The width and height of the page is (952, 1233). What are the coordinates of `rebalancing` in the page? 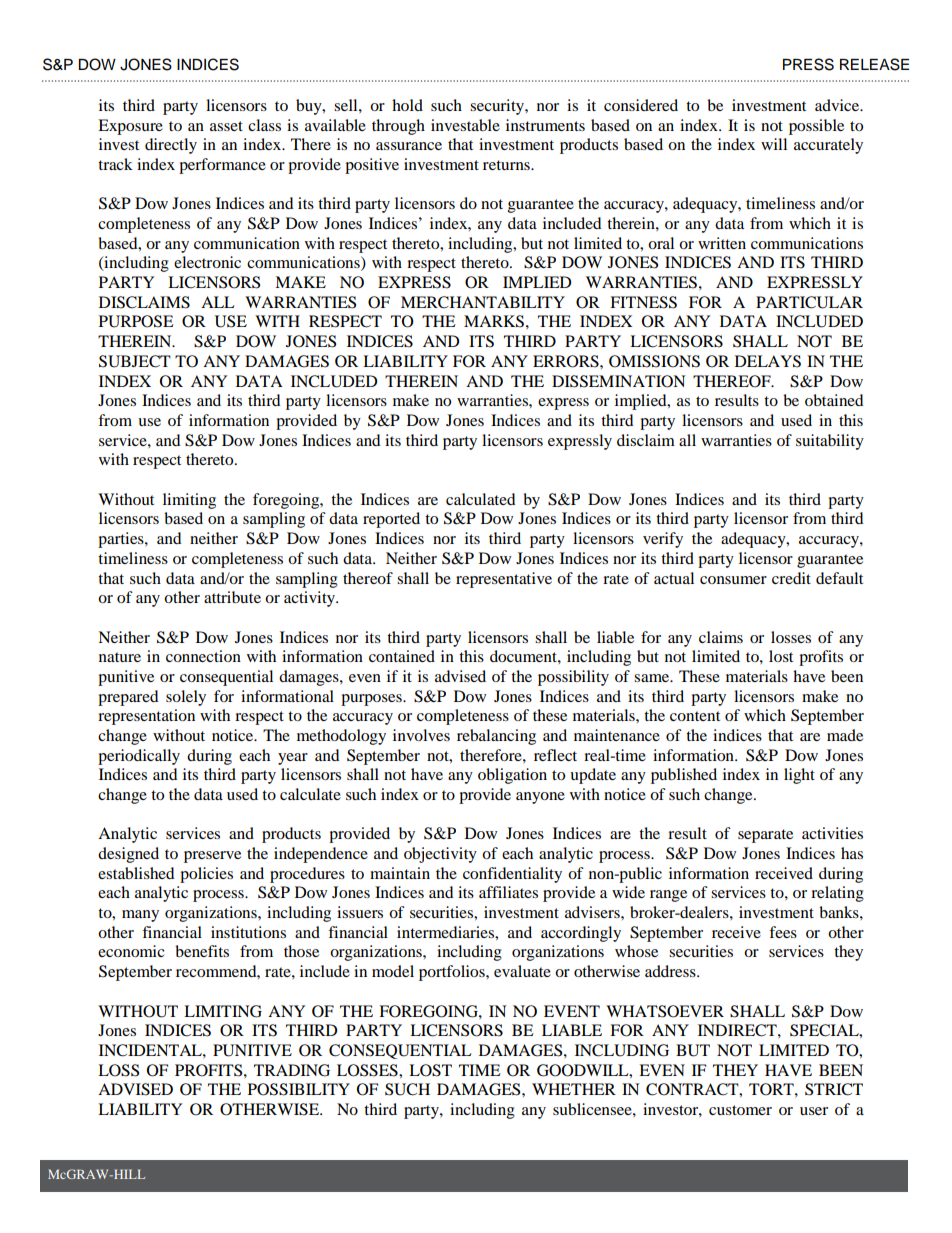 It's located at (496, 737).
